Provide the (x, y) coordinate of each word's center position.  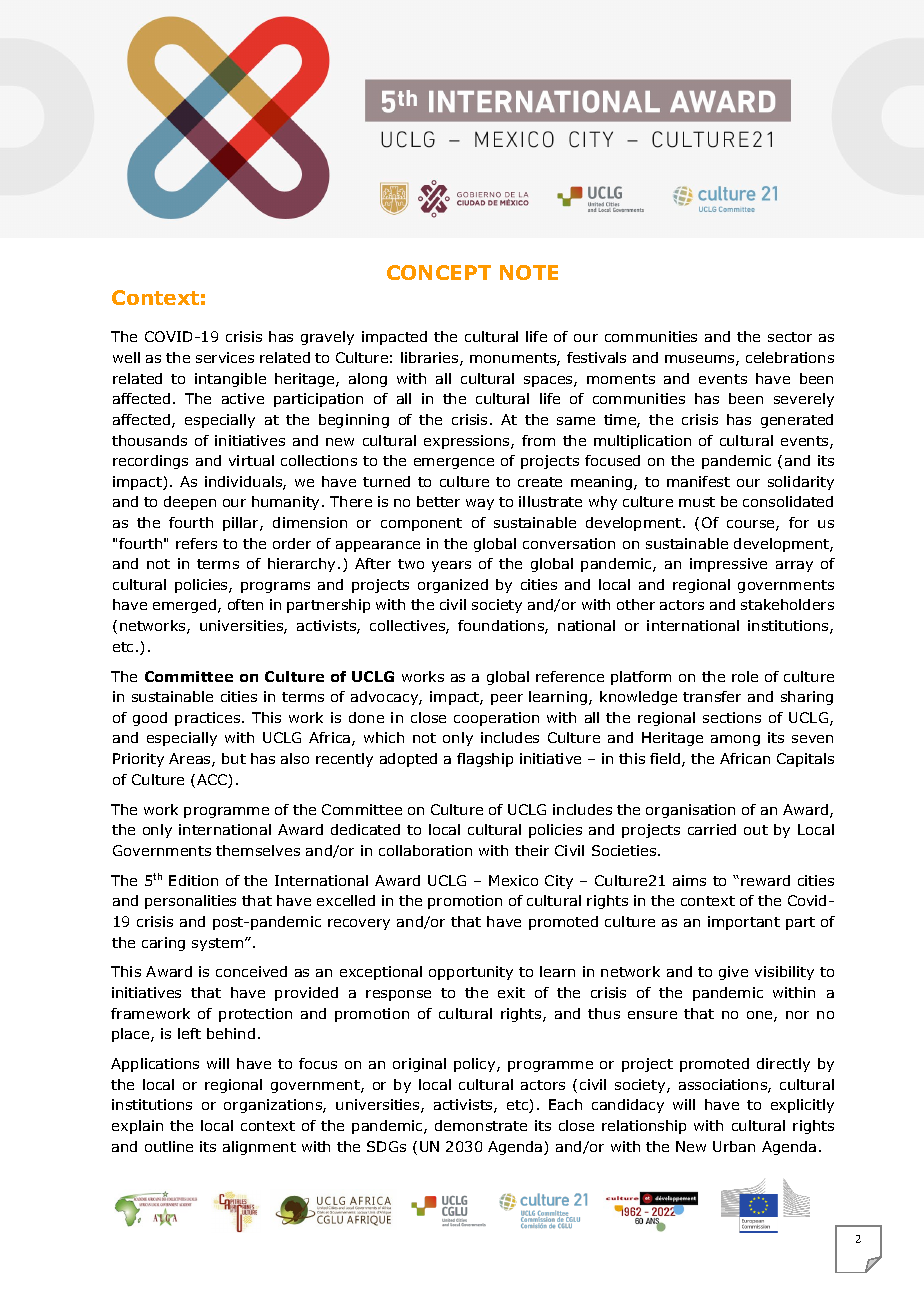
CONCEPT (439, 272)
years (451, 566)
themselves (258, 850)
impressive (728, 565)
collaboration (425, 850)
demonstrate (481, 1125)
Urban (734, 1146)
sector (790, 337)
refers (196, 543)
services (225, 357)
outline (169, 1146)
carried (712, 829)
